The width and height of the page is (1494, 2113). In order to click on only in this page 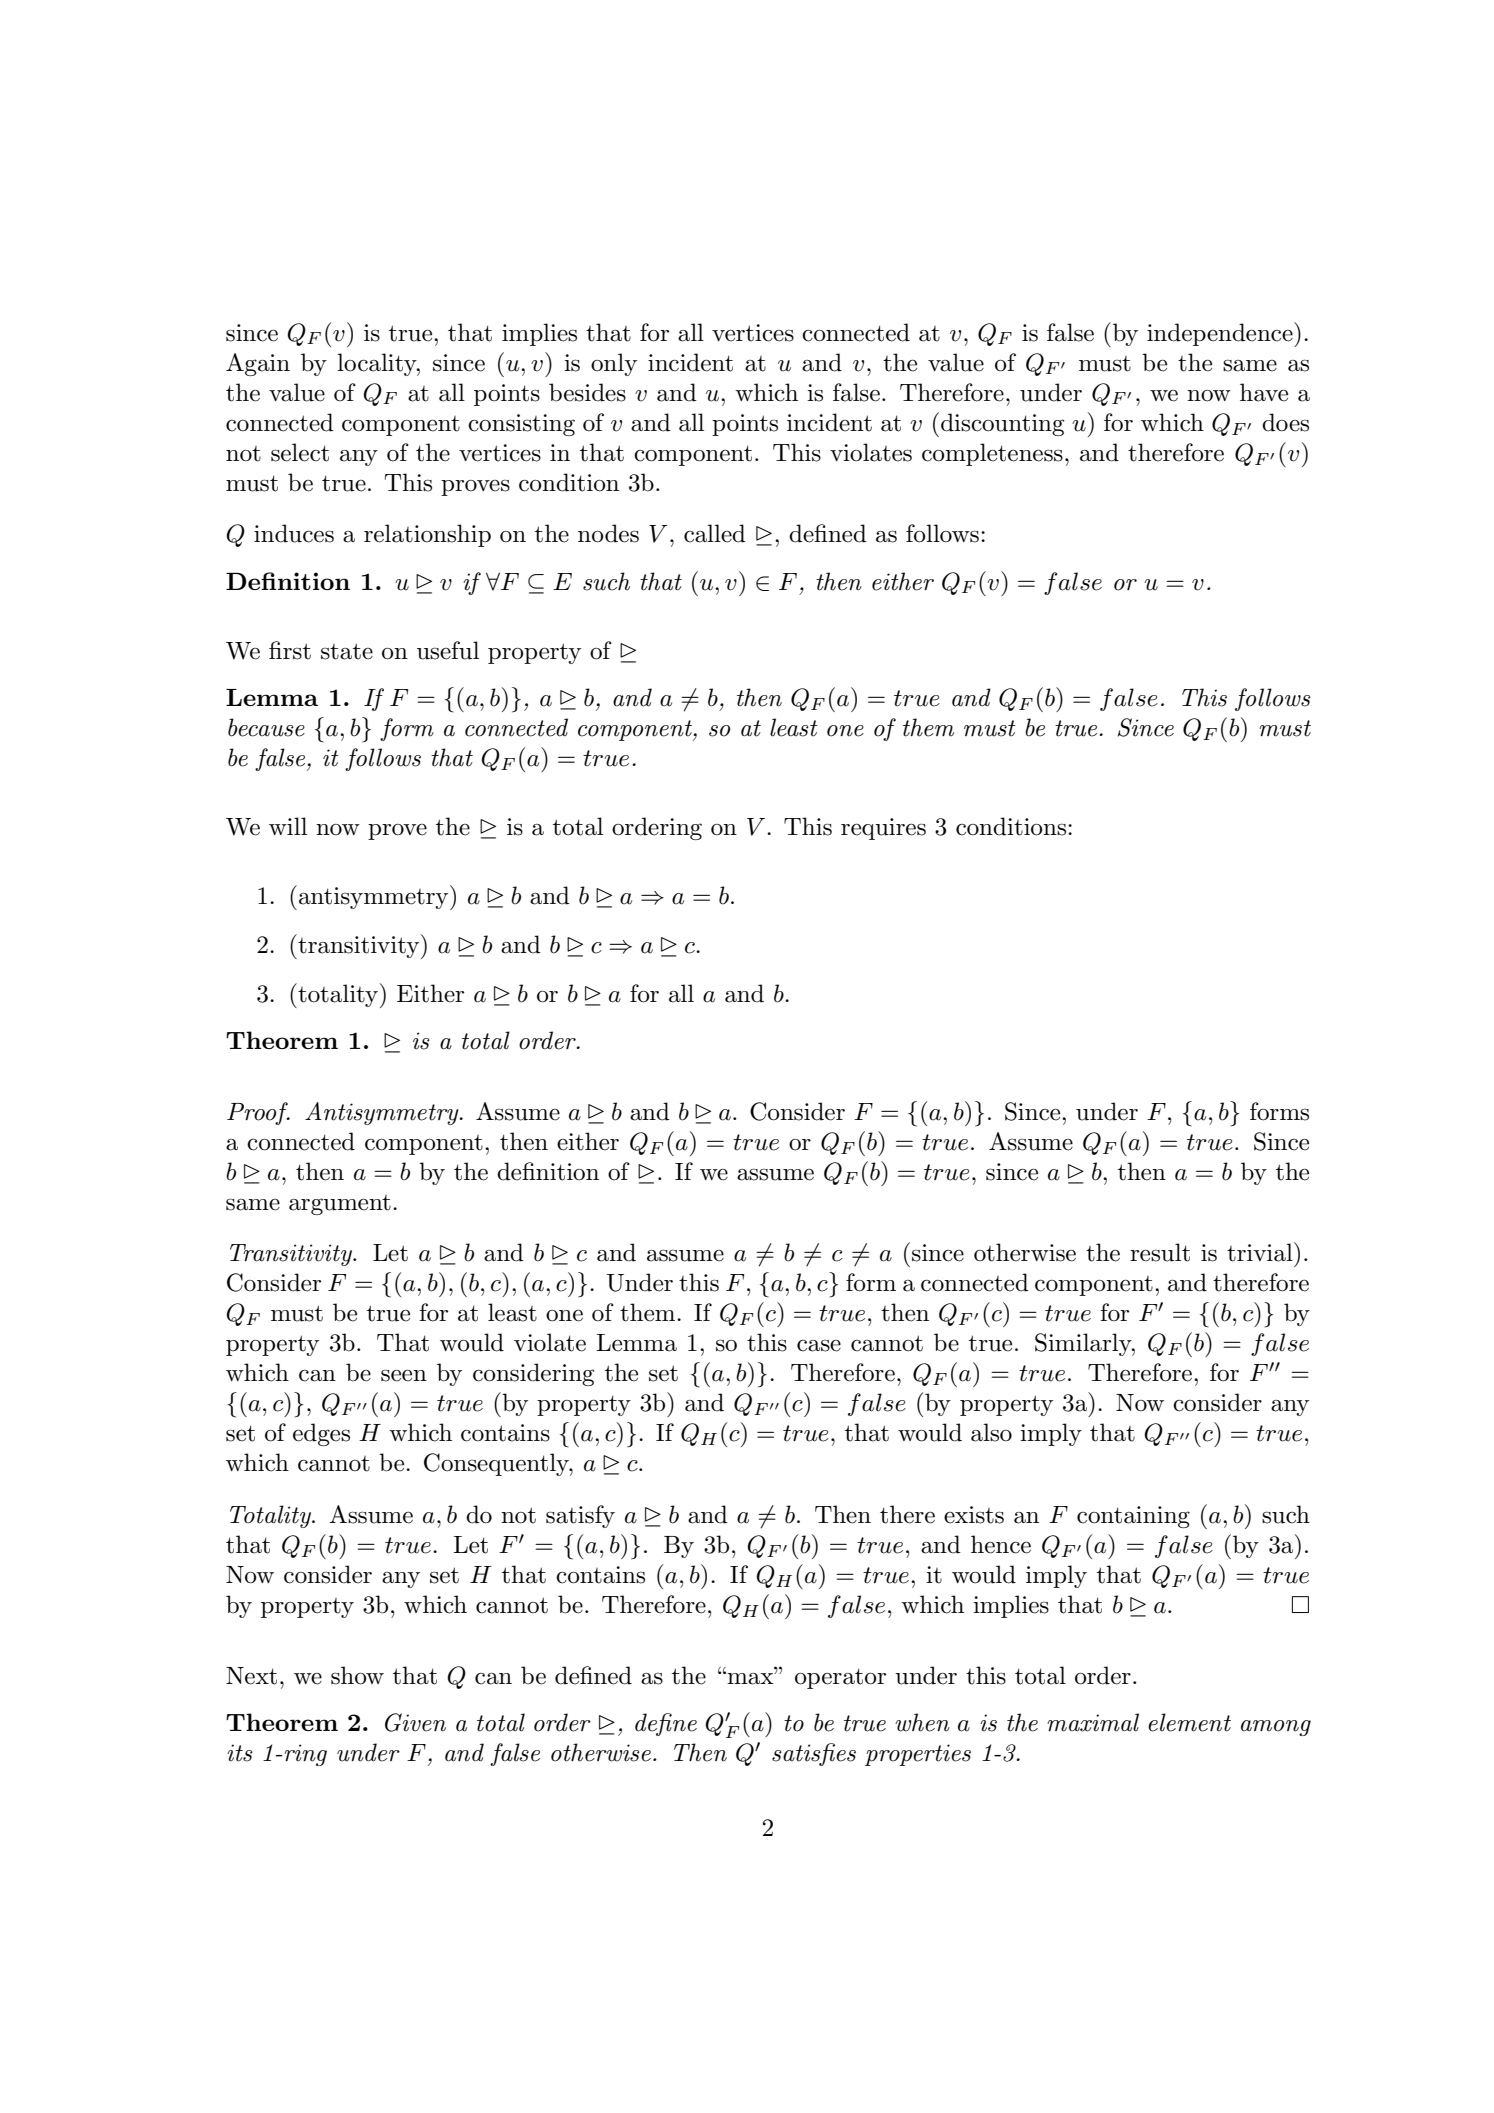, I will do `click(614, 364)`.
